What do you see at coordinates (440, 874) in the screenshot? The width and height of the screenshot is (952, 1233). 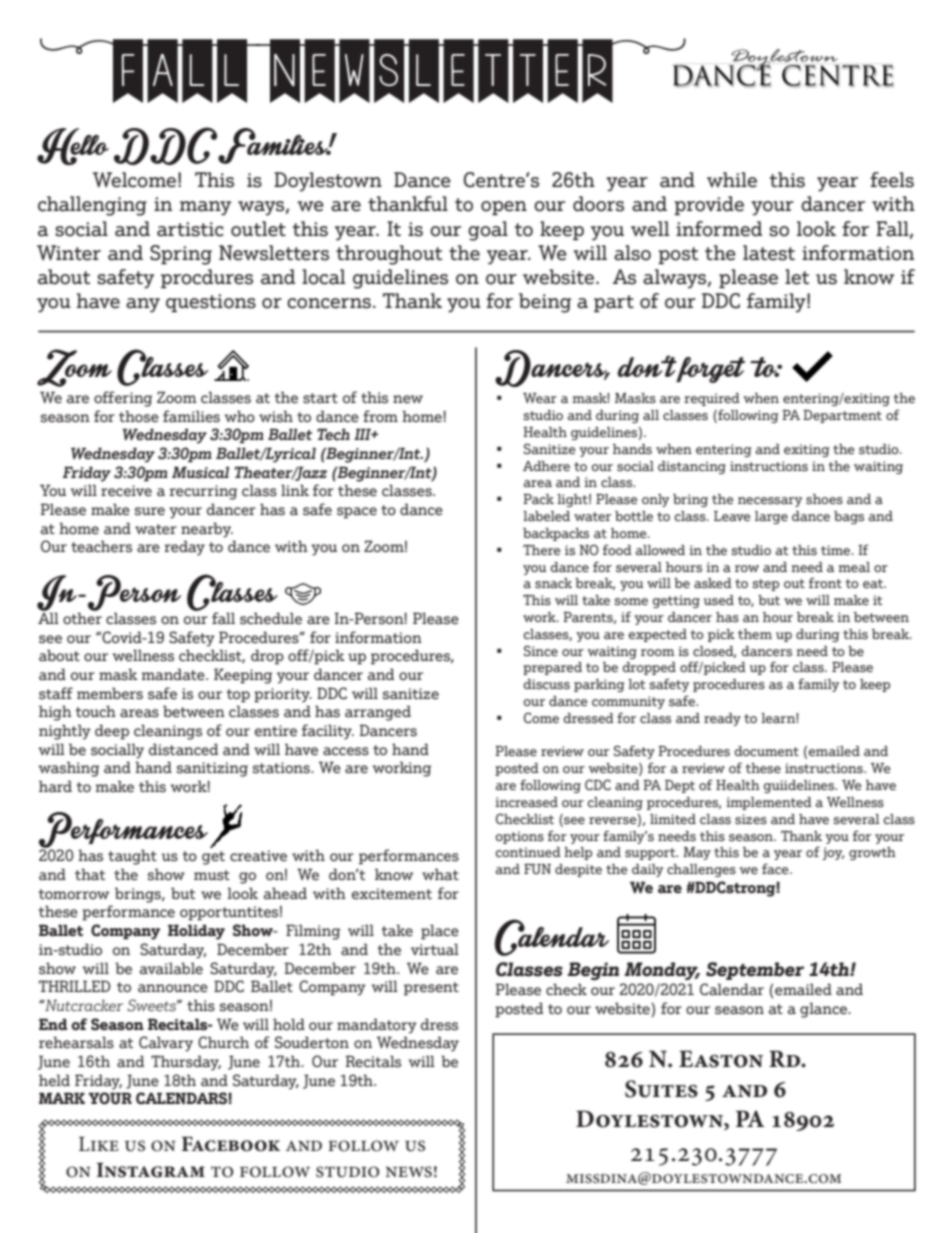 I see `what` at bounding box center [440, 874].
